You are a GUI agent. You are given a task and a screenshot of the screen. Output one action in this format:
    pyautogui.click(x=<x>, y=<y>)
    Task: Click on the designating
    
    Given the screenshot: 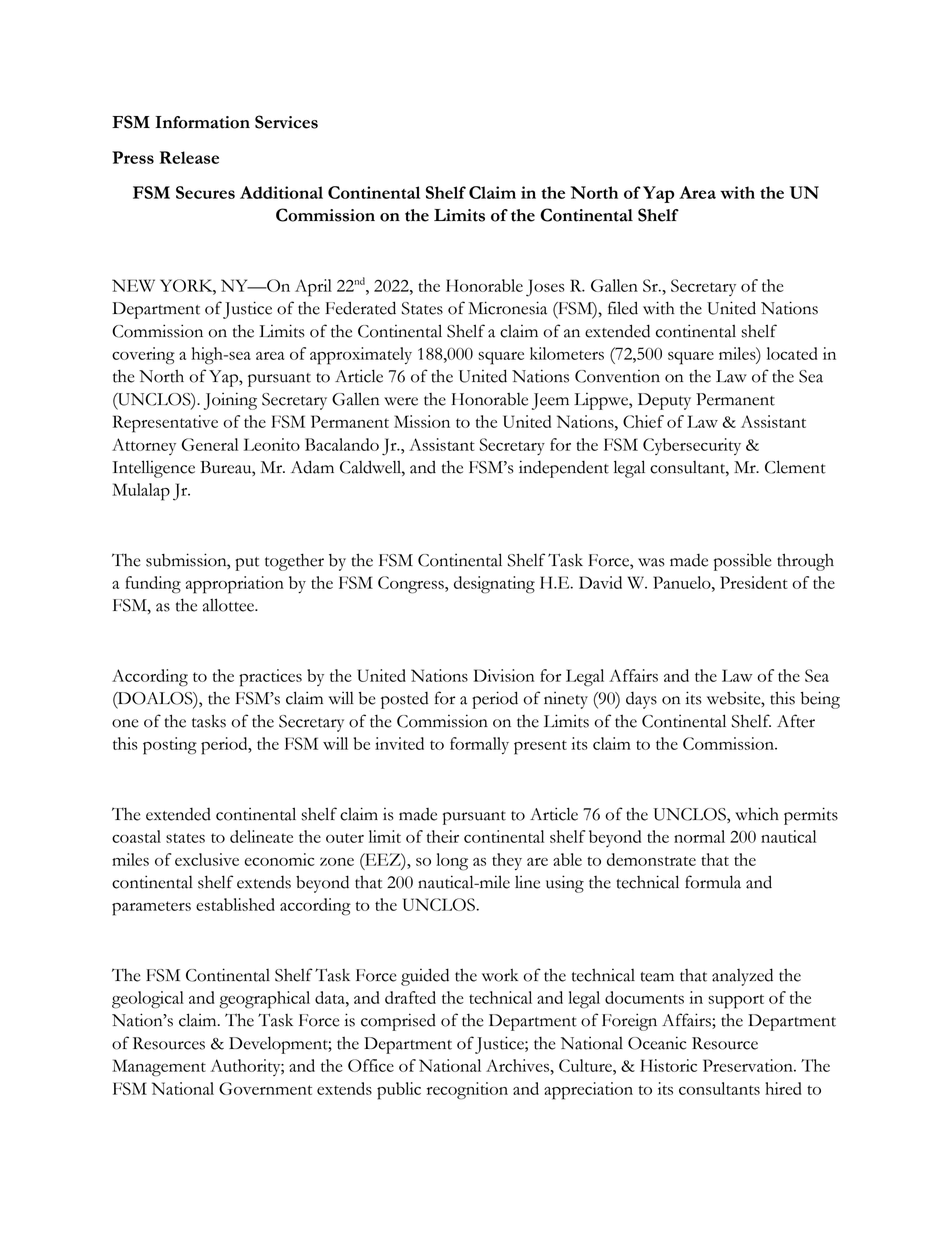 What is the action you would take?
    pyautogui.click(x=494, y=585)
